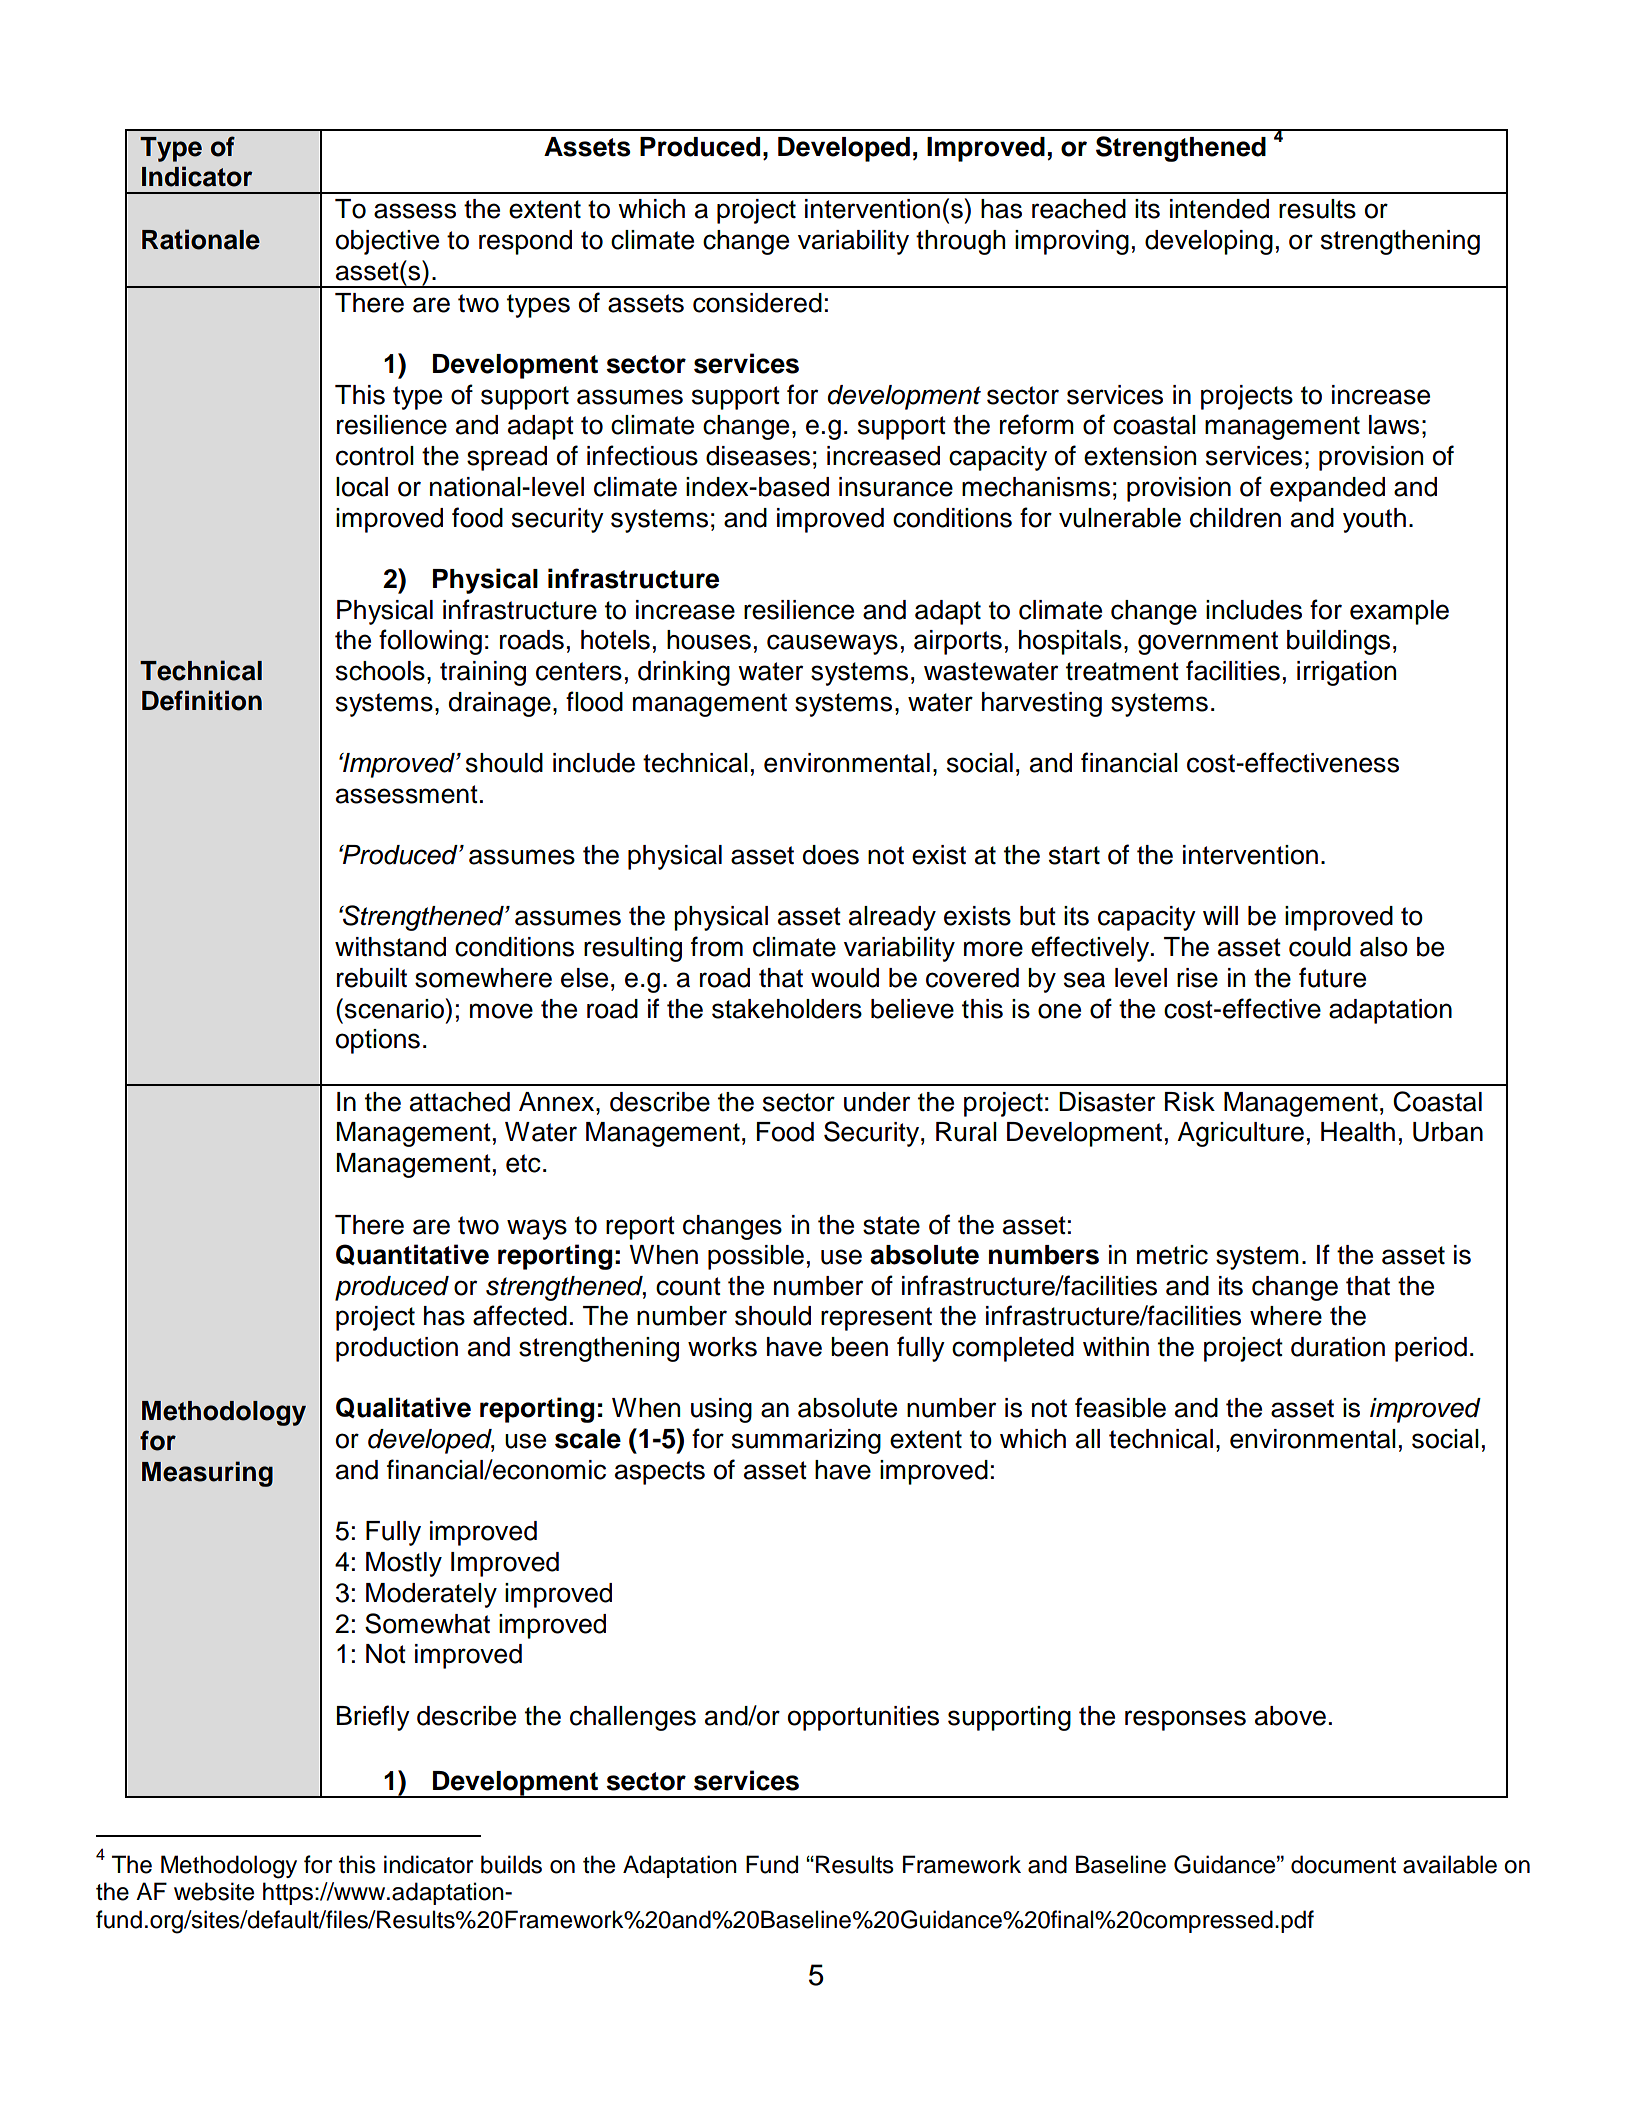  I want to click on objective, so click(387, 242).
